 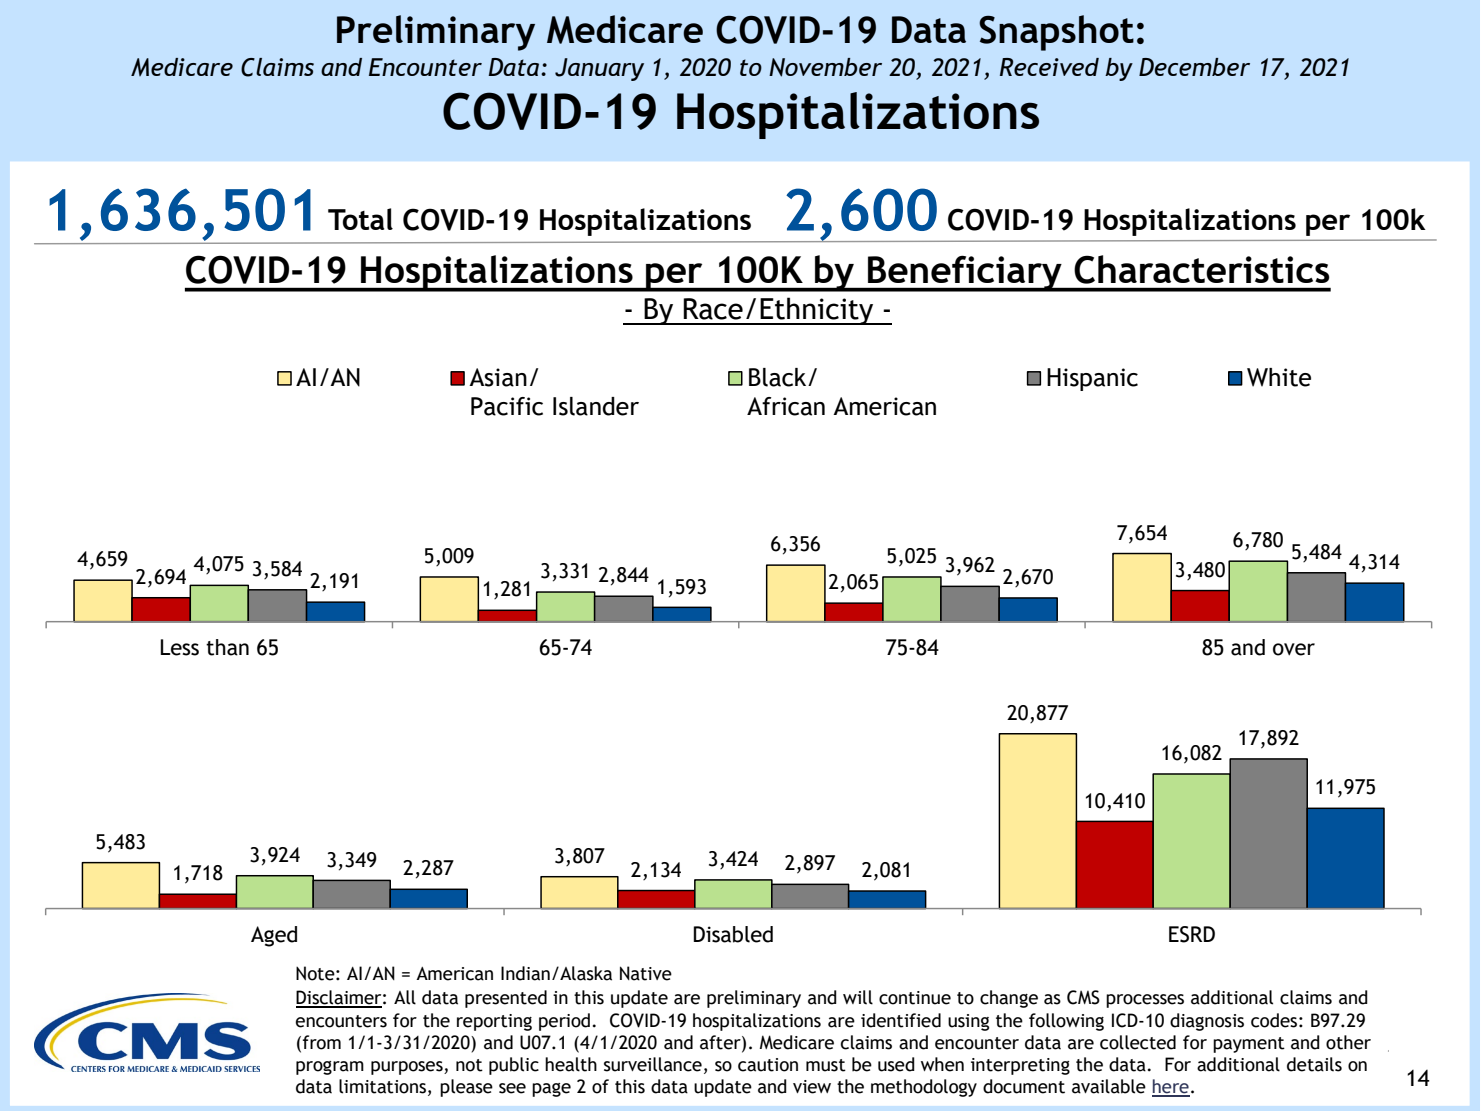 I want to click on over, so click(x=1294, y=649).
